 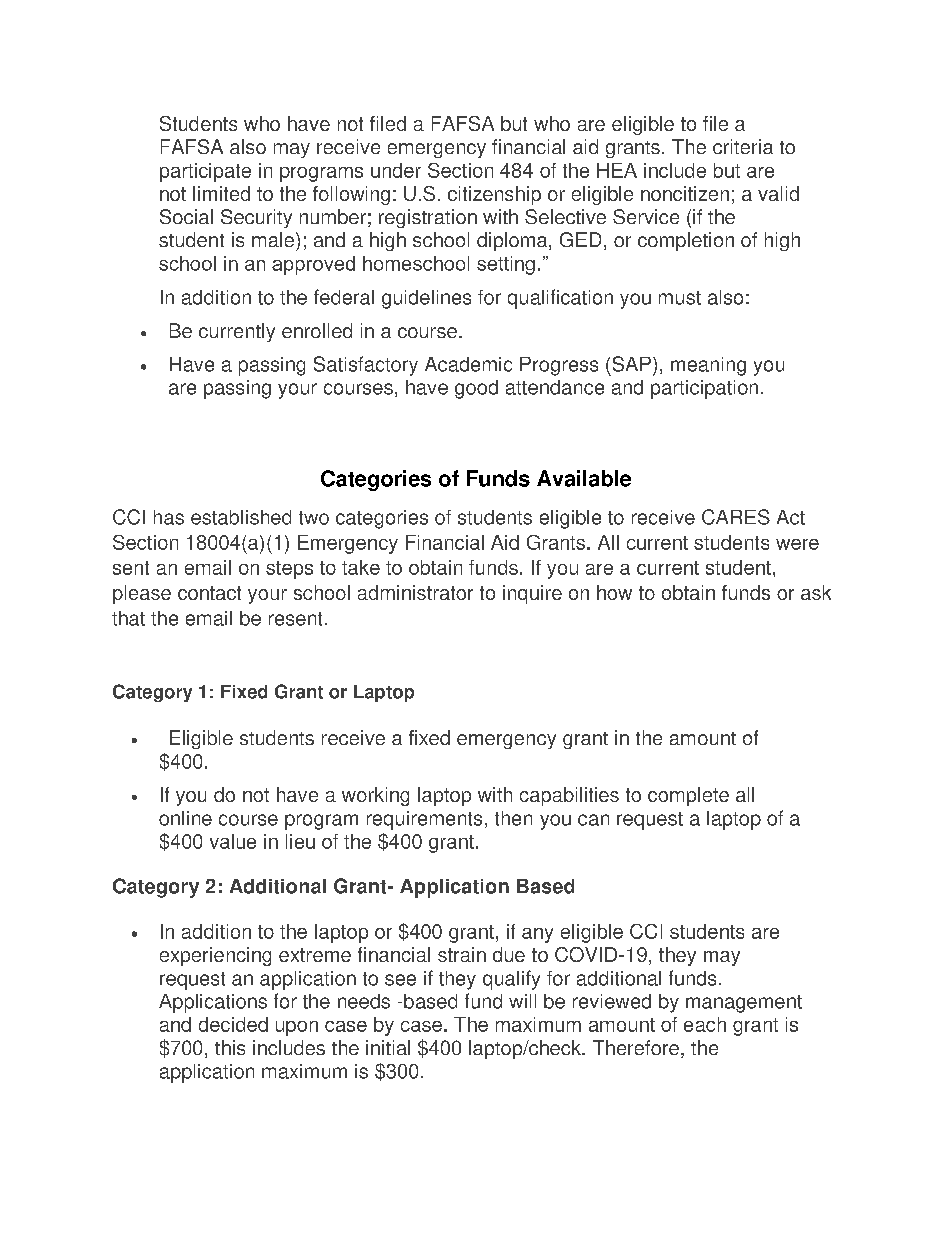 I want to click on then, so click(x=513, y=818).
